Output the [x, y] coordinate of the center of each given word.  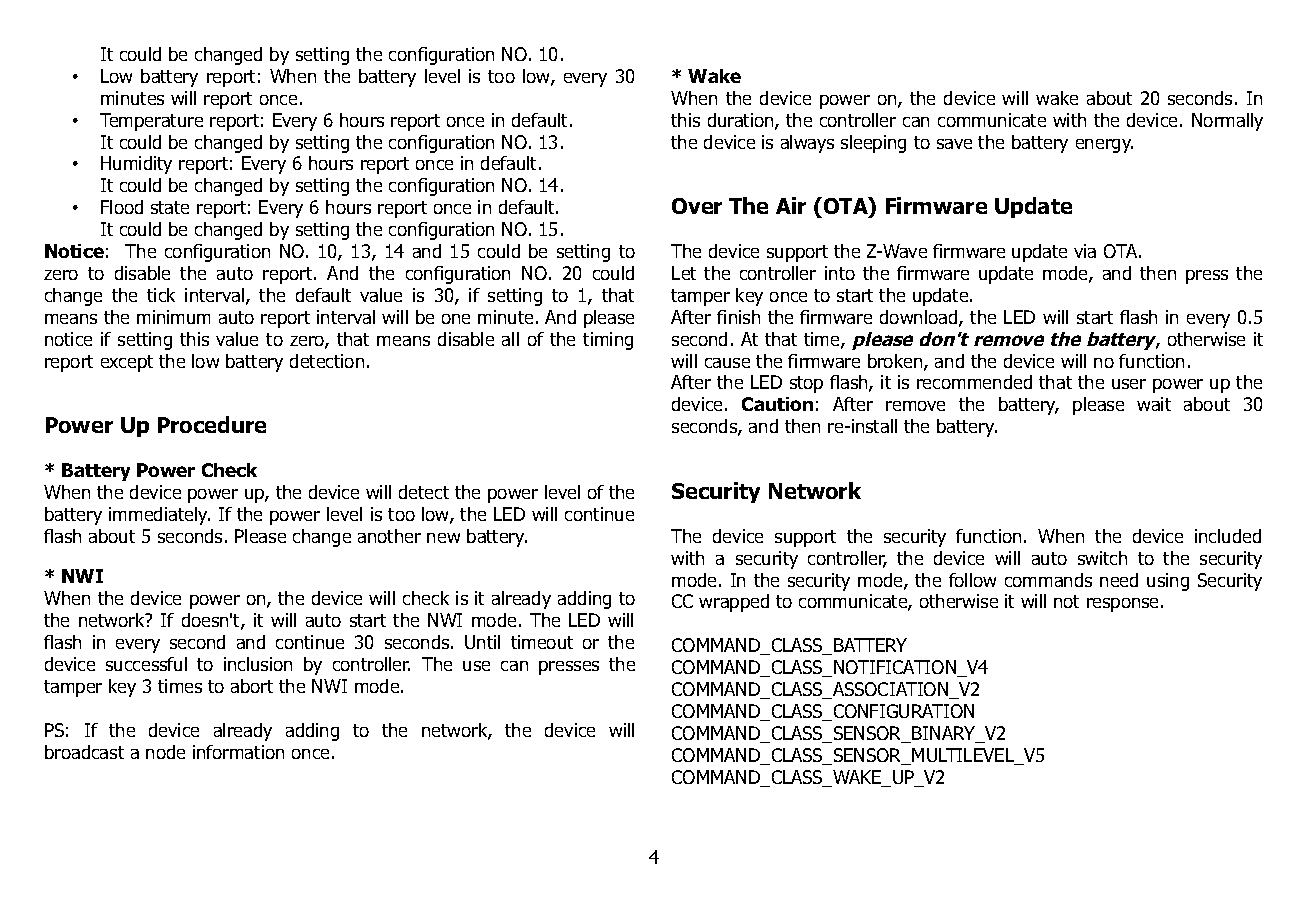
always [807, 144]
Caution [777, 404]
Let [684, 273]
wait [1154, 404]
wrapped [734, 603]
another [389, 536]
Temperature [151, 122]
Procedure [212, 424]
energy [1104, 146]
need [1119, 580]
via [1085, 251]
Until [482, 642]
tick [161, 295]
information [238, 752]
